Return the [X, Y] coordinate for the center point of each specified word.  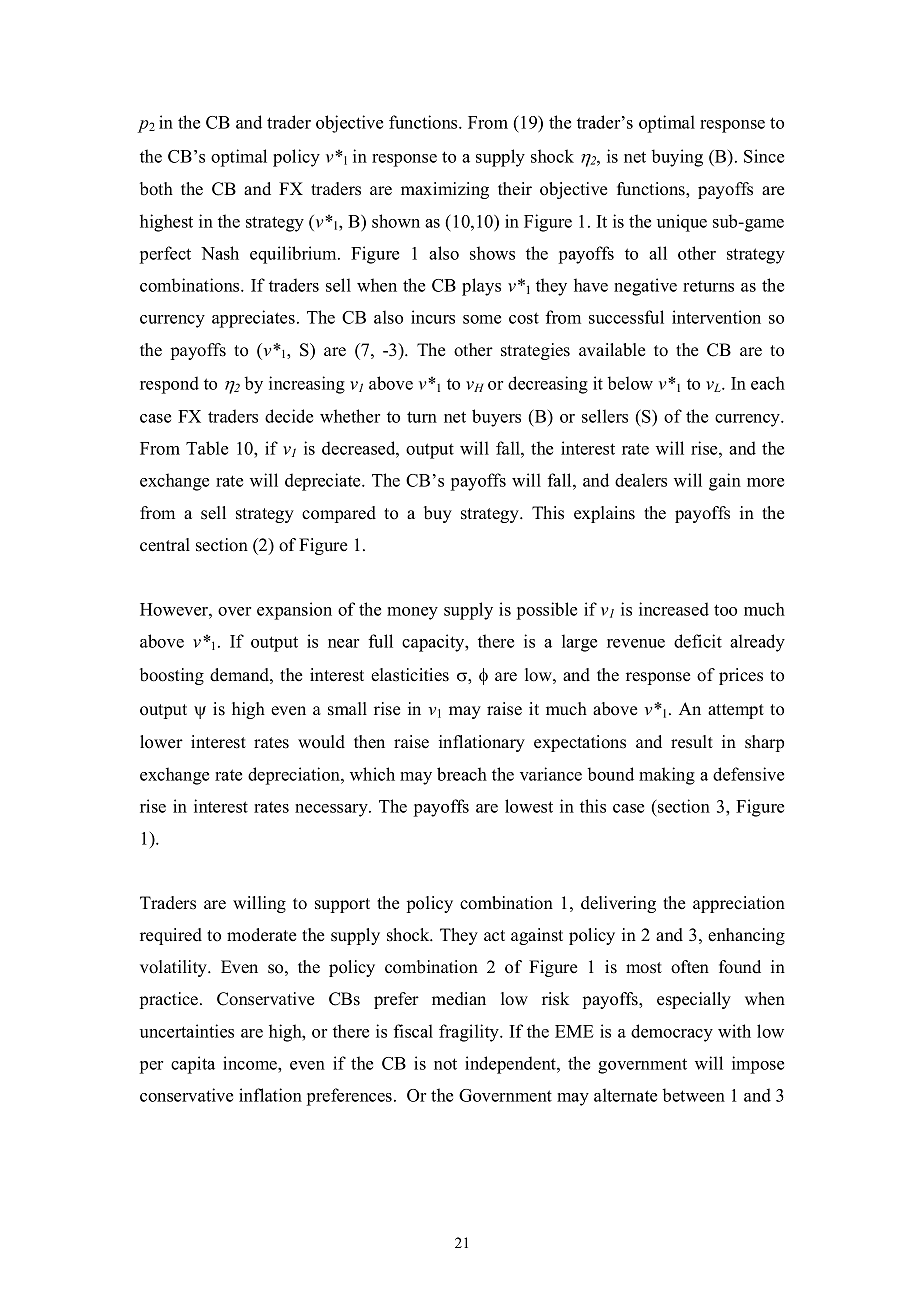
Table [207, 448]
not [445, 1064]
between [694, 1095]
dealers [641, 480]
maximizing [445, 190]
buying [677, 158]
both [156, 189]
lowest [529, 806]
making [667, 776]
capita [193, 1065]
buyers [496, 418]
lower [161, 742]
